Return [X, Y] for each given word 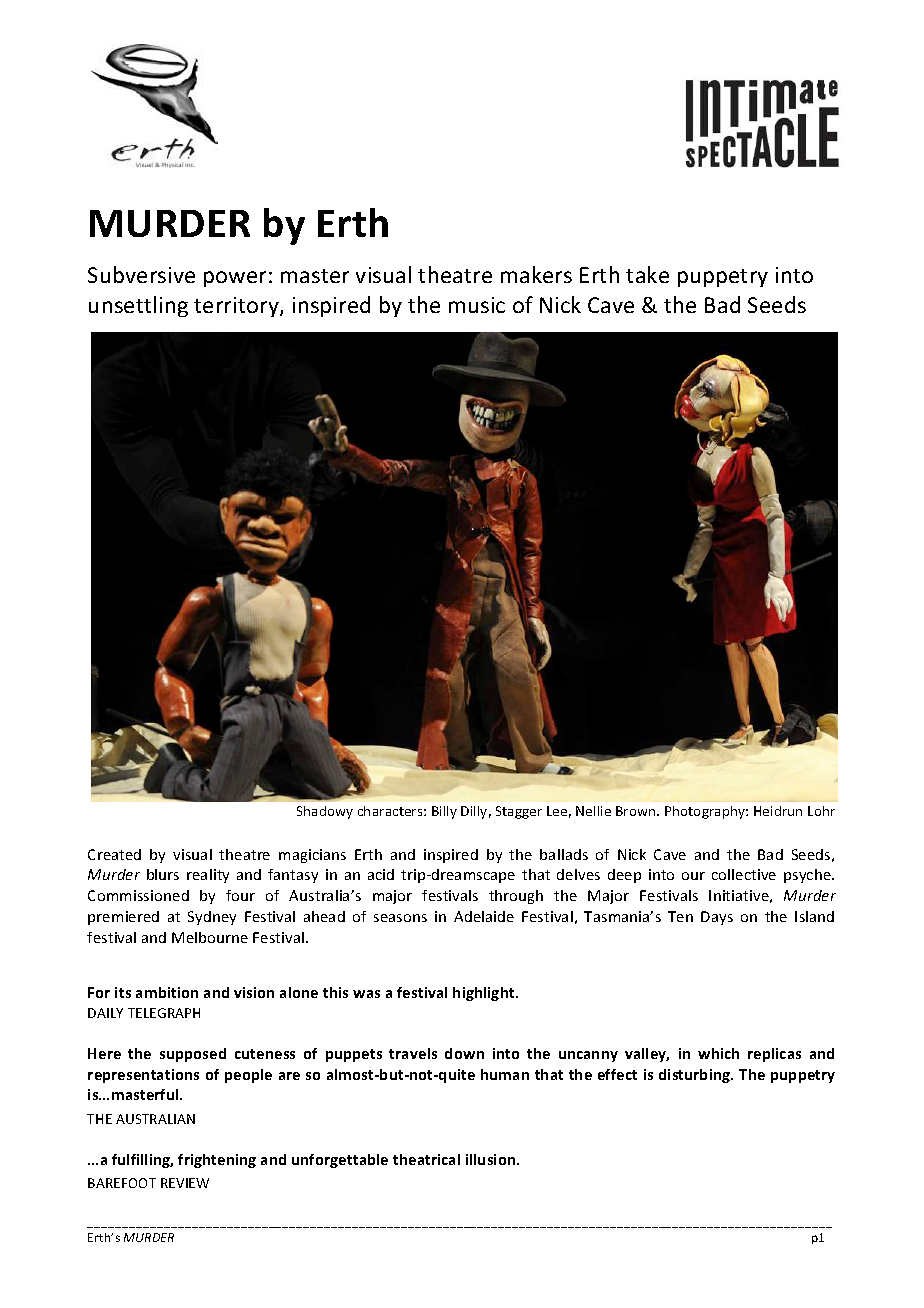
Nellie [593, 811]
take [647, 274]
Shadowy [325, 812]
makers [536, 274]
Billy [444, 812]
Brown [637, 811]
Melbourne [210, 937]
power [235, 279]
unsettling [138, 306]
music [477, 305]
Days [717, 918]
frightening [217, 1161]
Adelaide [484, 916]
